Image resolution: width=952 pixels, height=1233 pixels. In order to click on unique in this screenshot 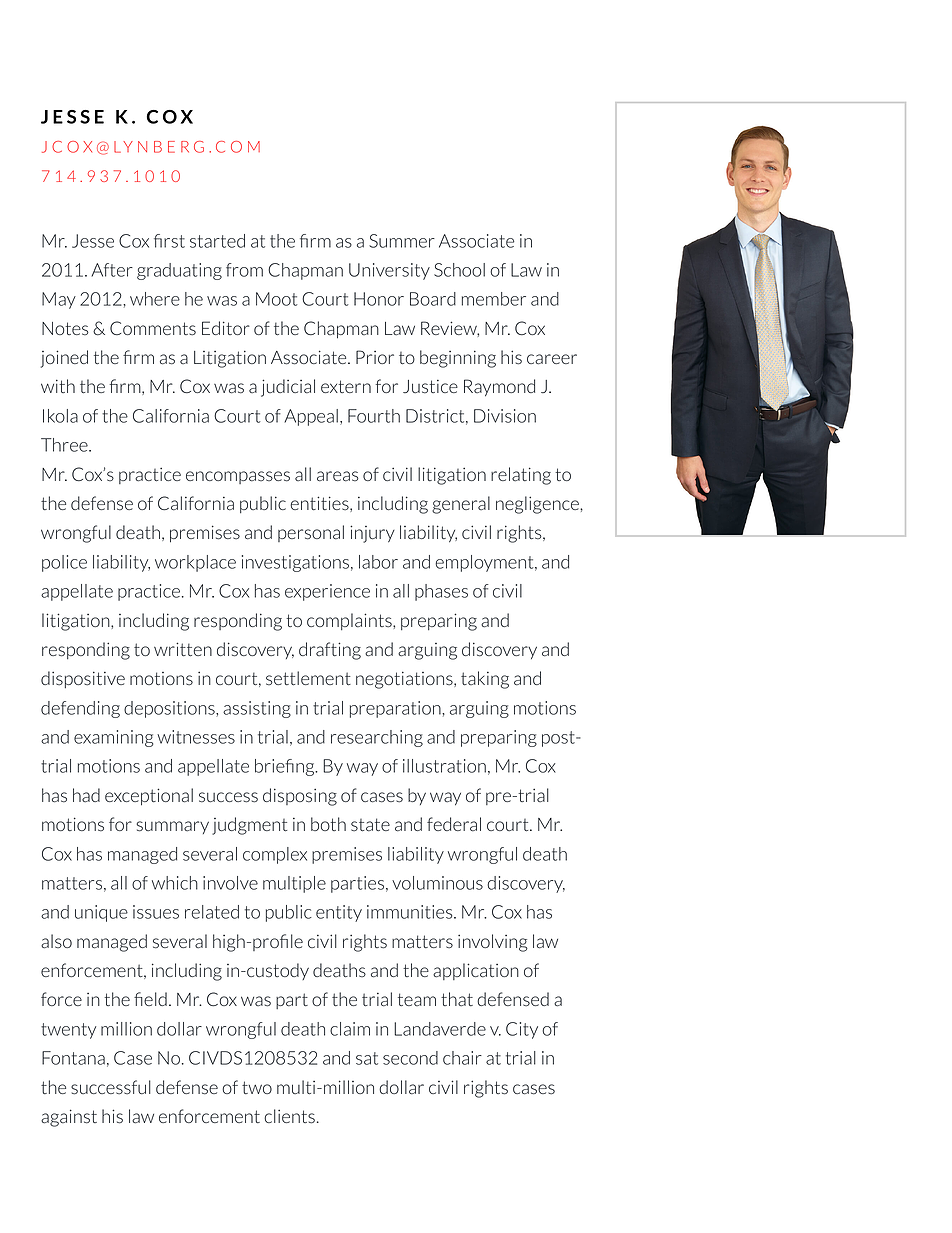, I will do `click(101, 913)`.
